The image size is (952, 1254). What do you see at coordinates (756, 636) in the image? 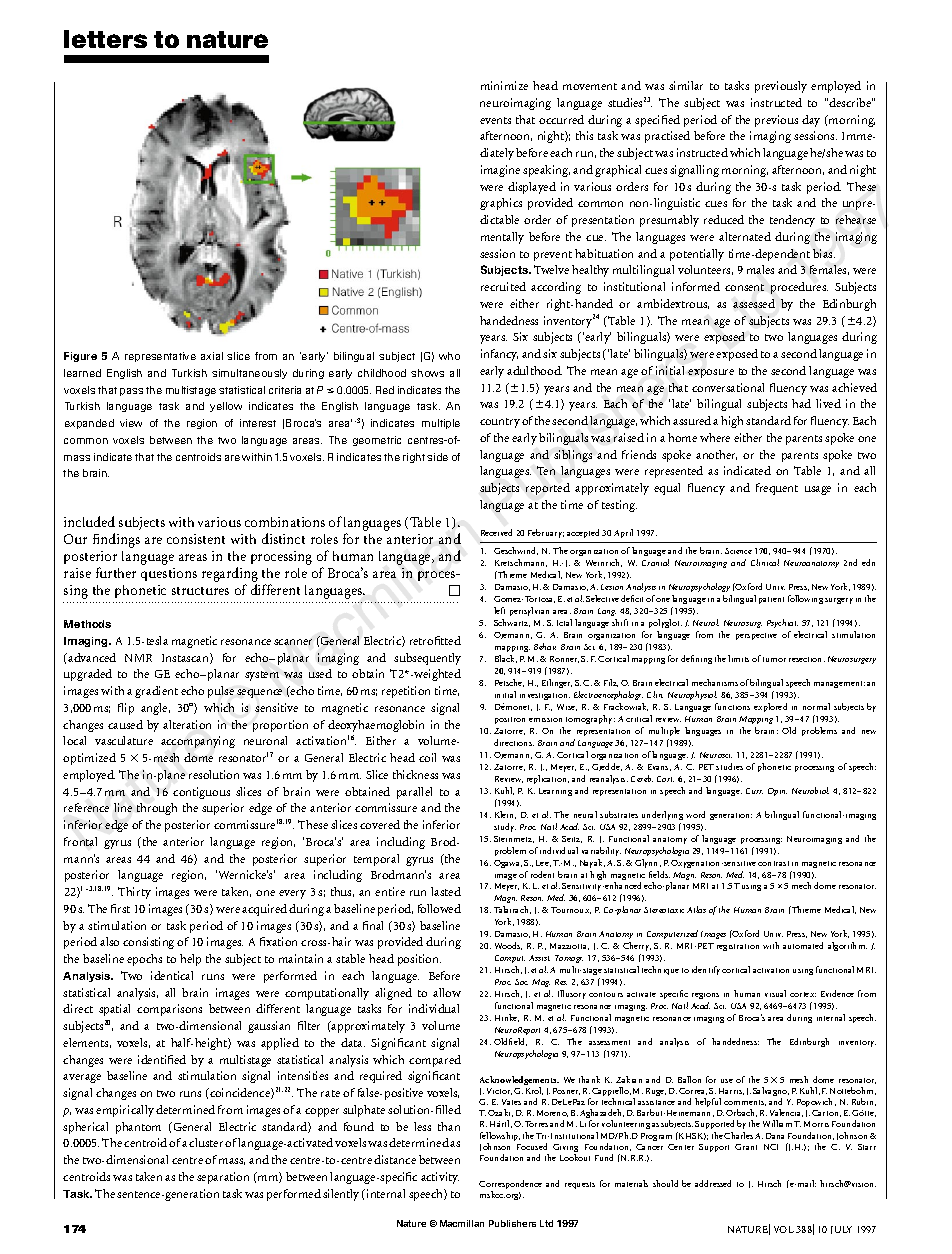
I see `perspective` at bounding box center [756, 636].
